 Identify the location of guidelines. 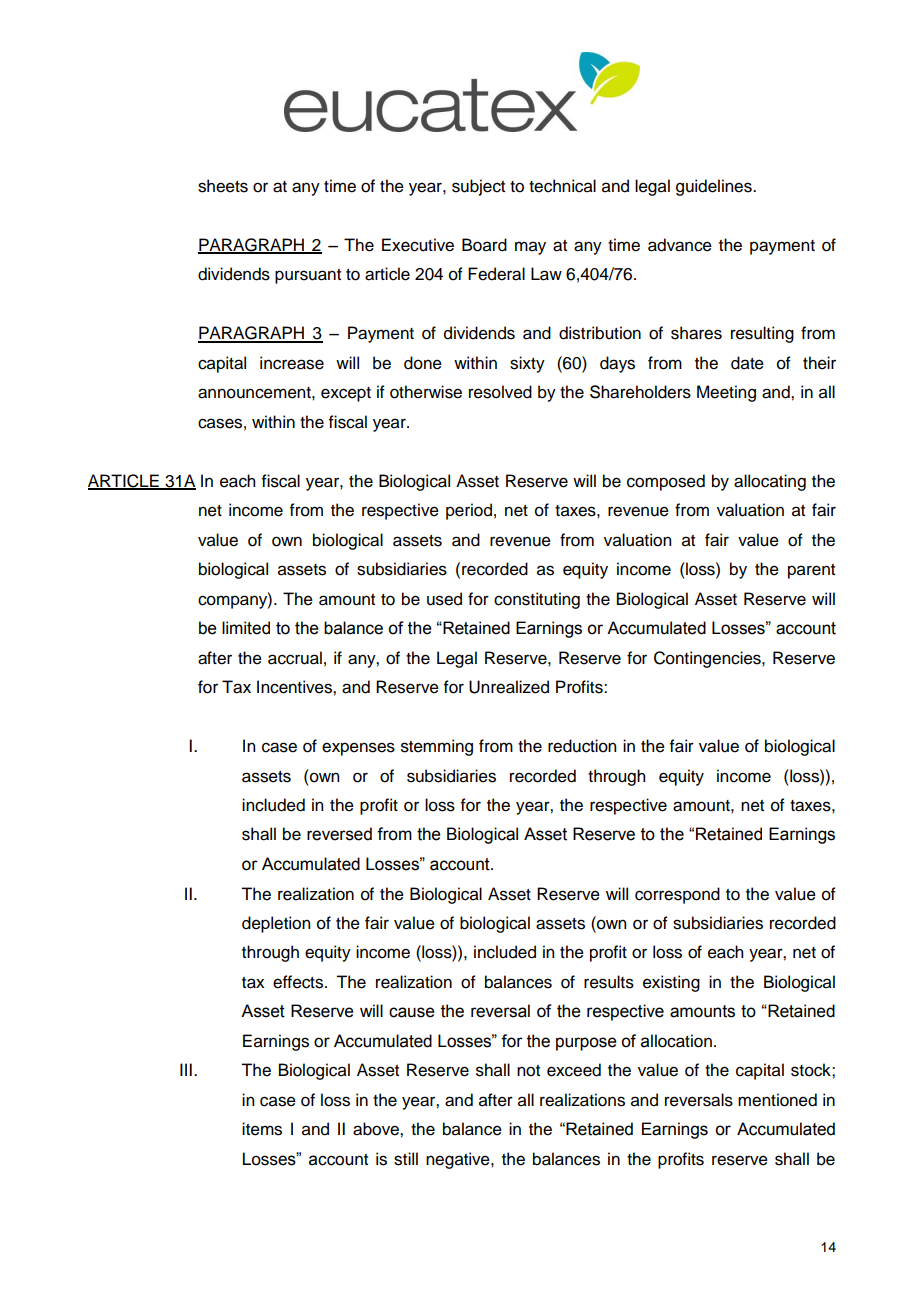
(715, 187).
